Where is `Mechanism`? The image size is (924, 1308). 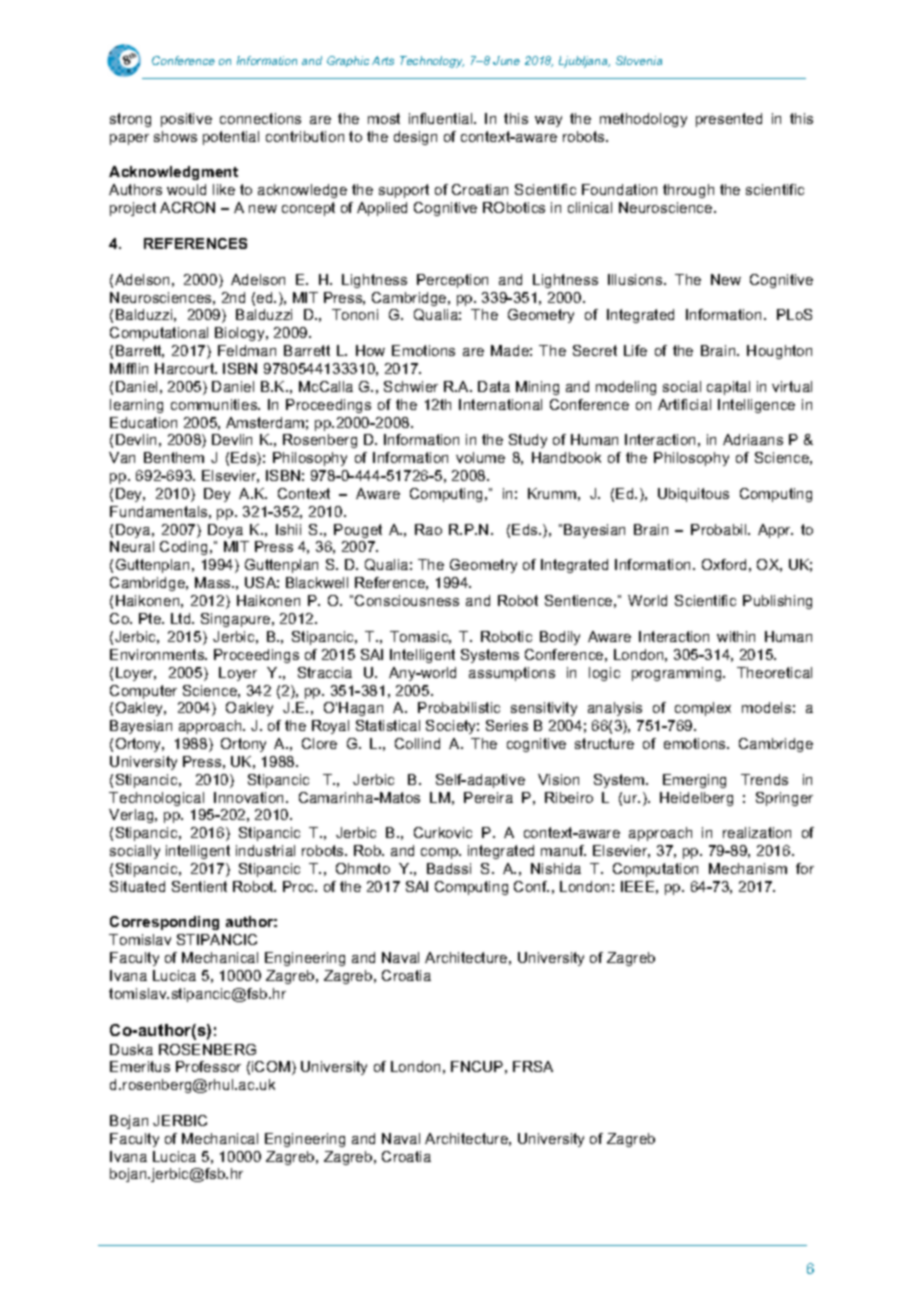 Mechanism is located at coordinates (748, 868).
